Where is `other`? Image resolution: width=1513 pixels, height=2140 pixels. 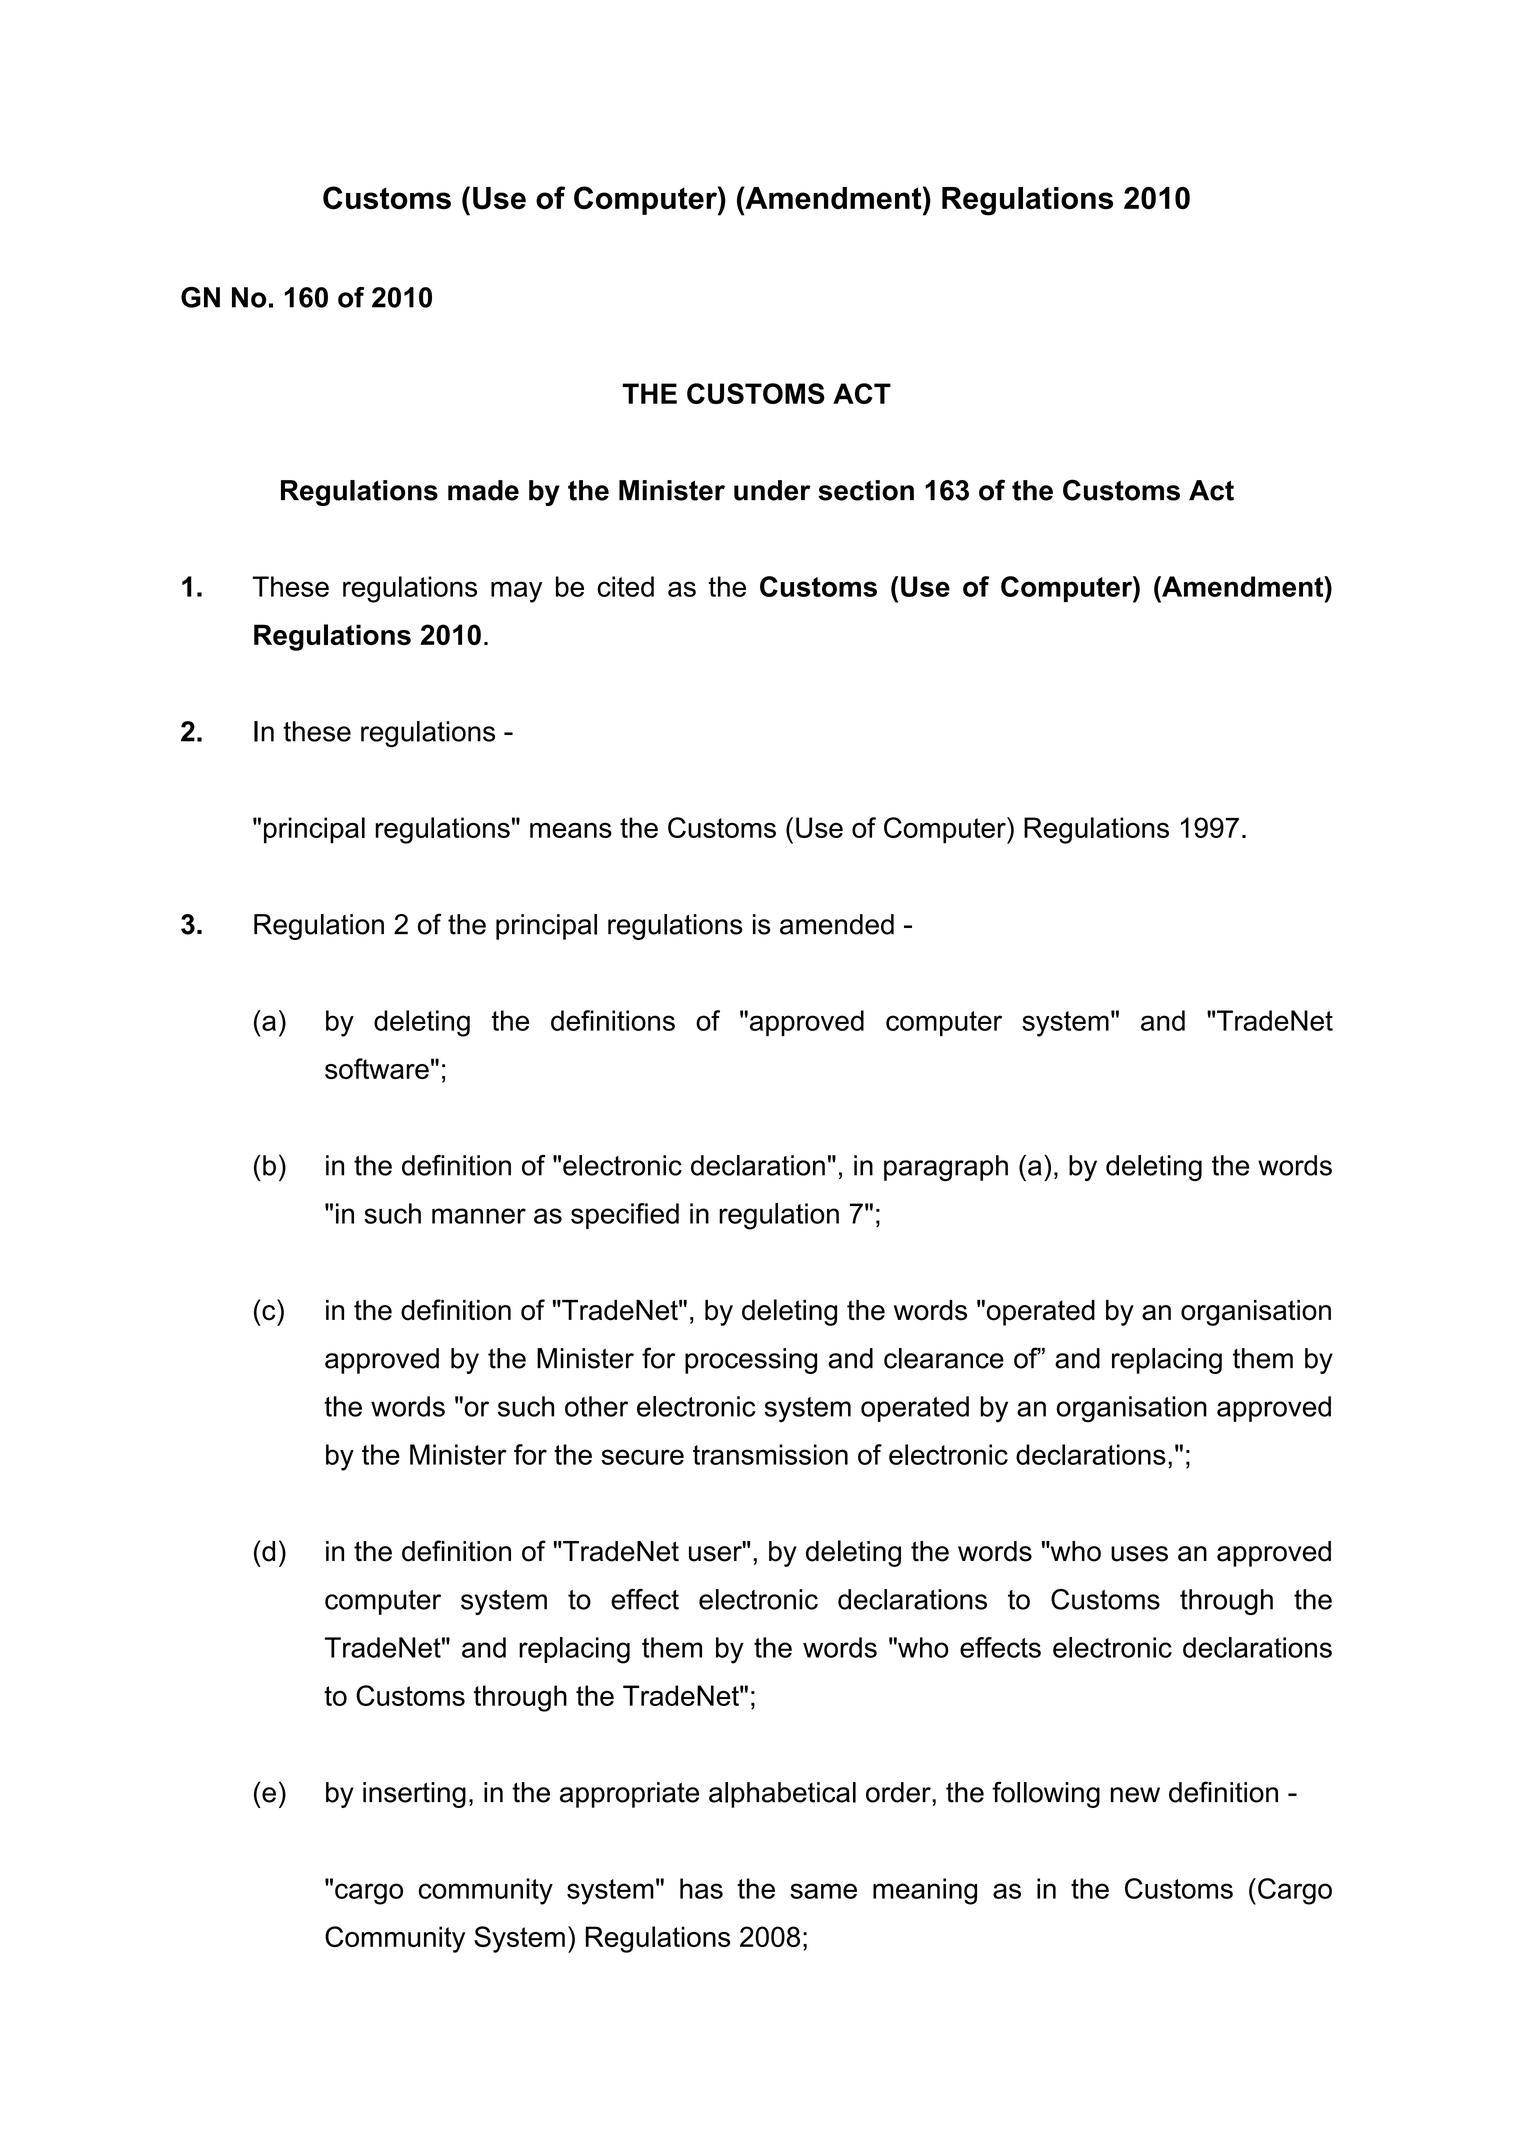 other is located at coordinates (596, 1406).
